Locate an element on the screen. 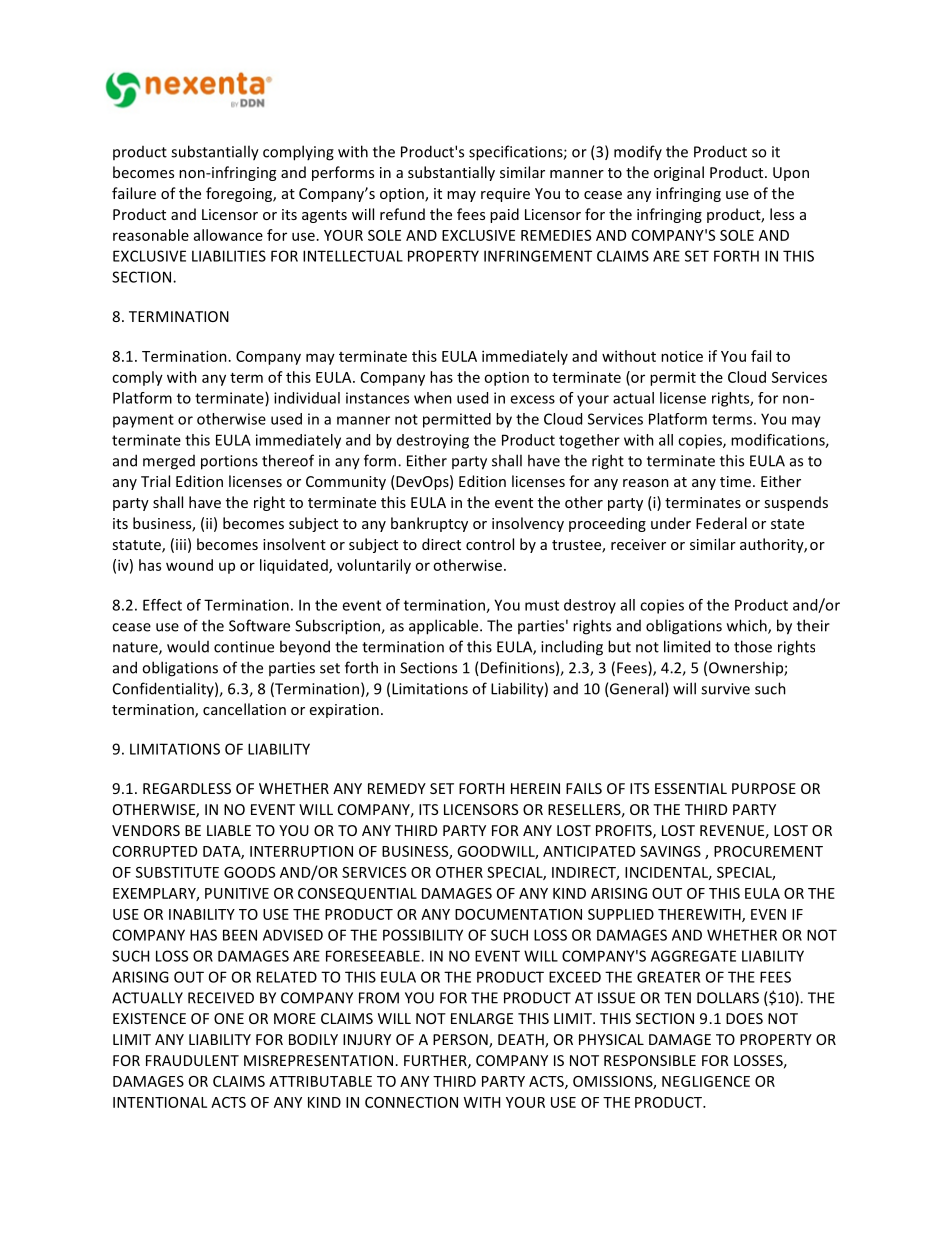 The height and width of the screenshot is (1233, 952). notice is located at coordinates (682, 356).
